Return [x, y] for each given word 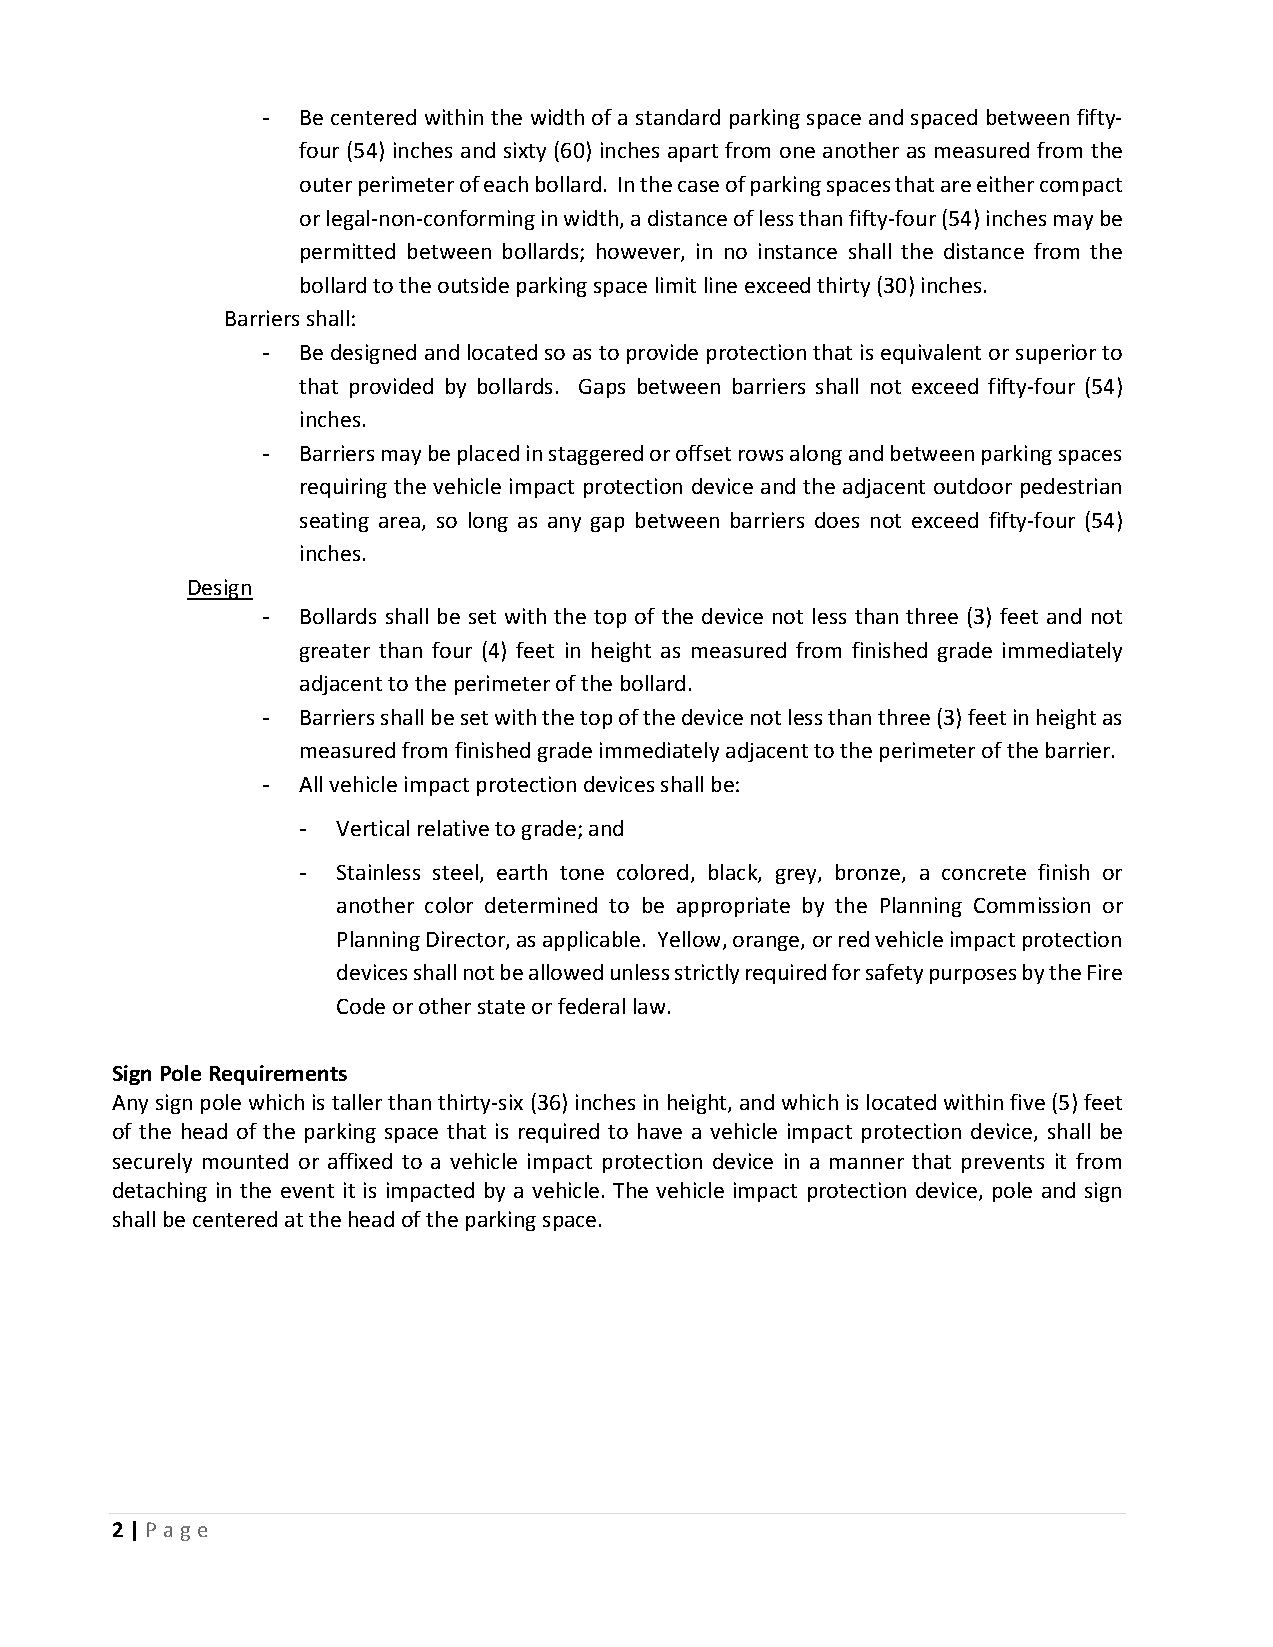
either [1005, 184]
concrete [984, 873]
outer [326, 185]
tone [582, 873]
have [660, 1131]
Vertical [372, 828]
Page [177, 1531]
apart [693, 153]
